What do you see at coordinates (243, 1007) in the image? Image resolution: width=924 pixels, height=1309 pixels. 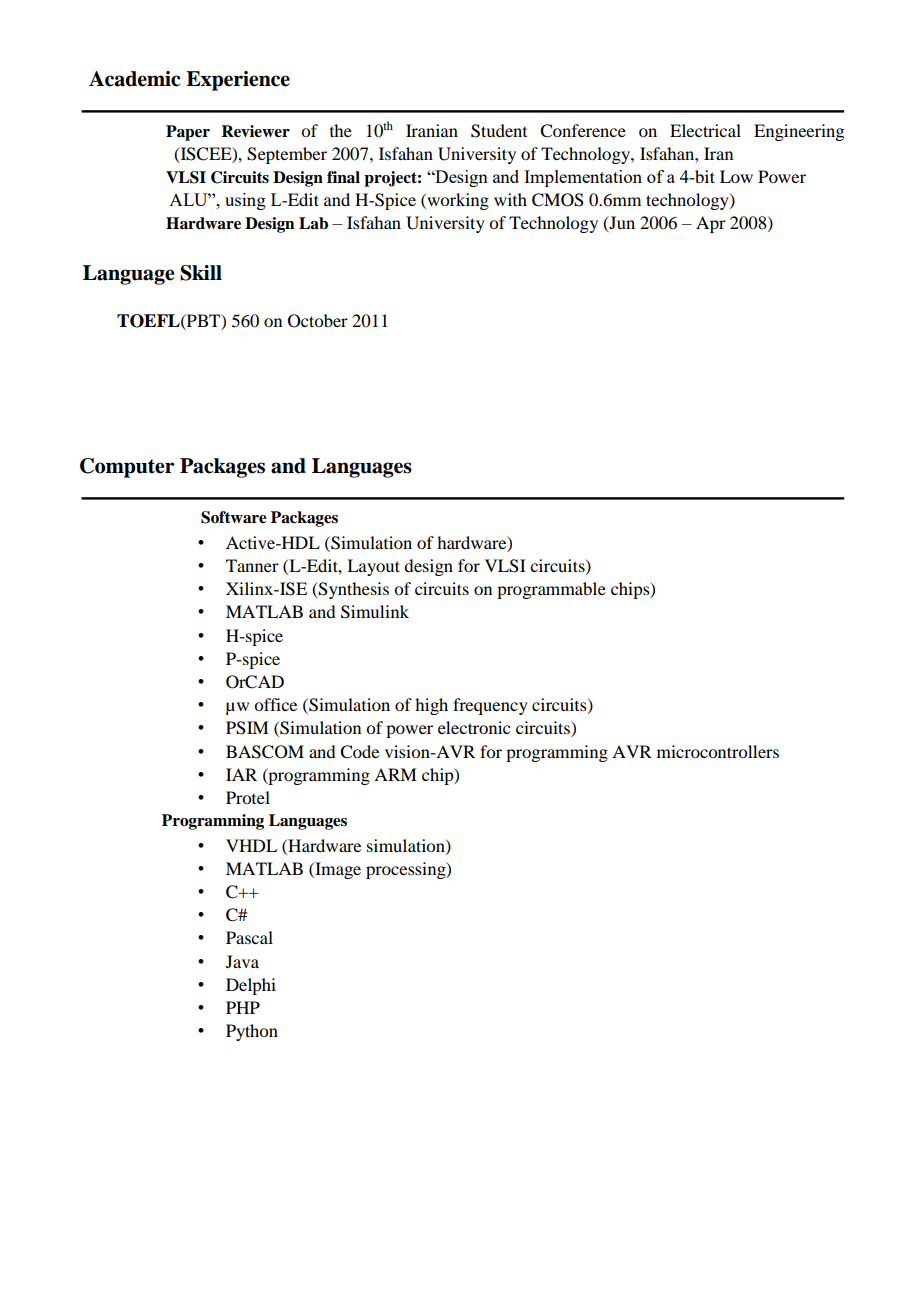 I see `PHP` at bounding box center [243, 1007].
